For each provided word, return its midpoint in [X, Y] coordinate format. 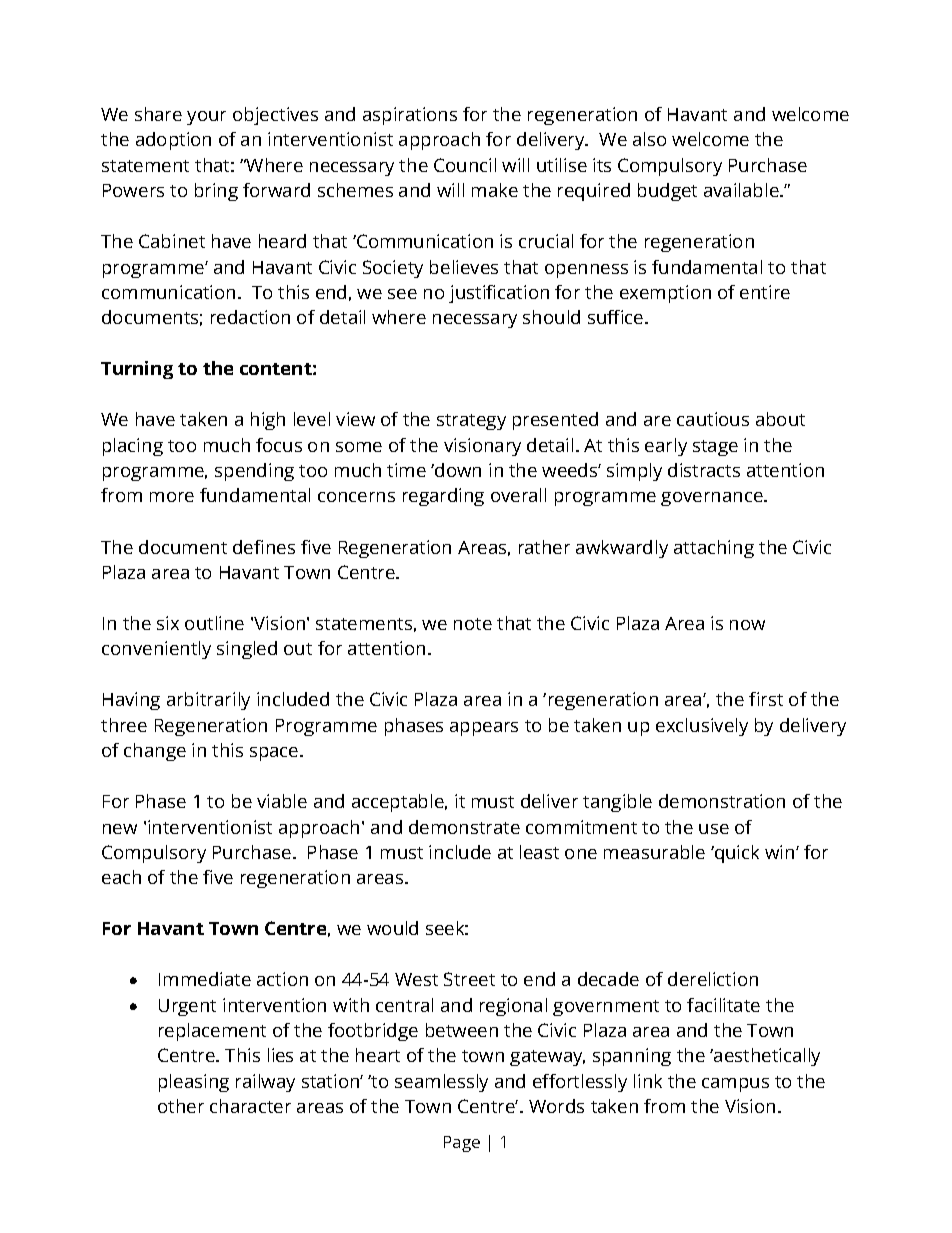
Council [465, 165]
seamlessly [441, 1083]
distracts [704, 470]
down [457, 470]
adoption [173, 141]
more [172, 497]
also [649, 139]
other [181, 1106]
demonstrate [464, 827]
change [155, 752]
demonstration [722, 801]
